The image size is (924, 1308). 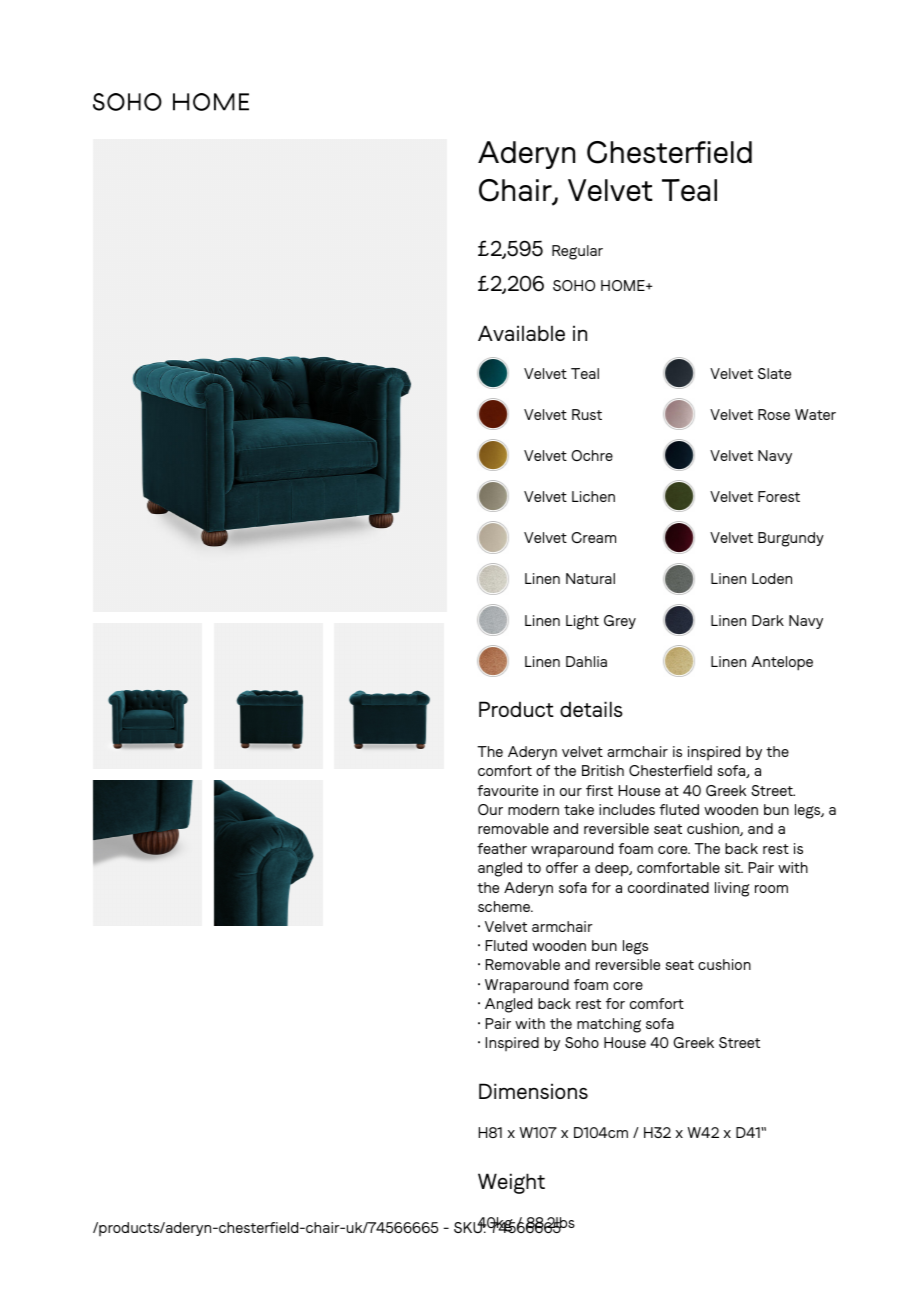 What do you see at coordinates (562, 867) in the image?
I see `offer` at bounding box center [562, 867].
